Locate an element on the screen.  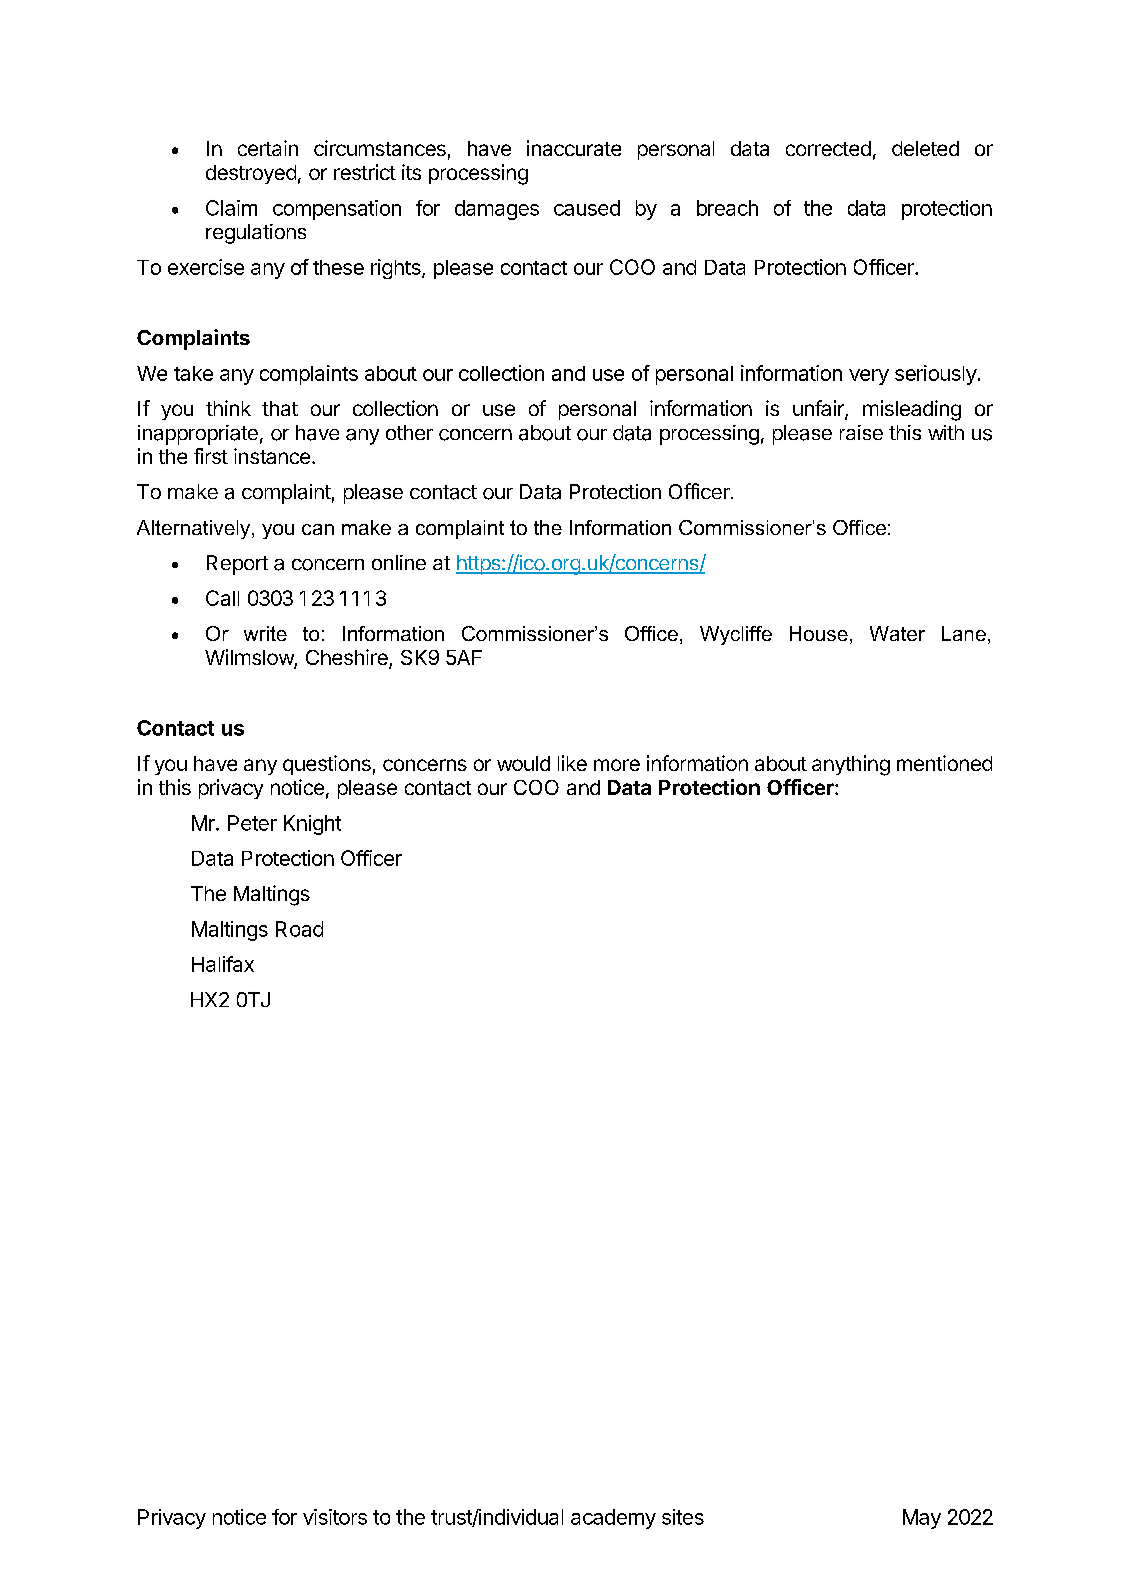
can is located at coordinates (318, 529).
